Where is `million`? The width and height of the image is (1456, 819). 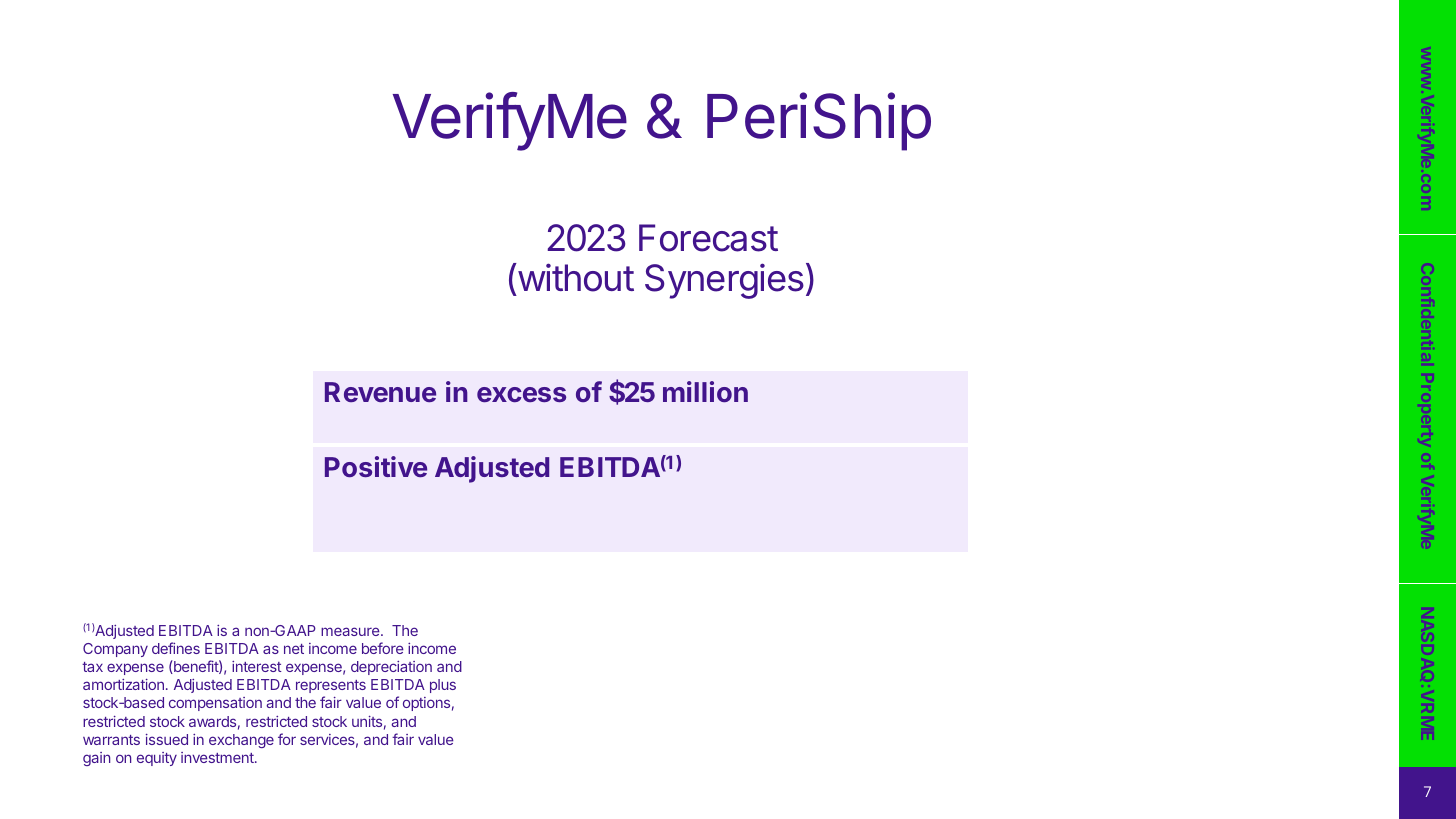 million is located at coordinates (705, 391).
